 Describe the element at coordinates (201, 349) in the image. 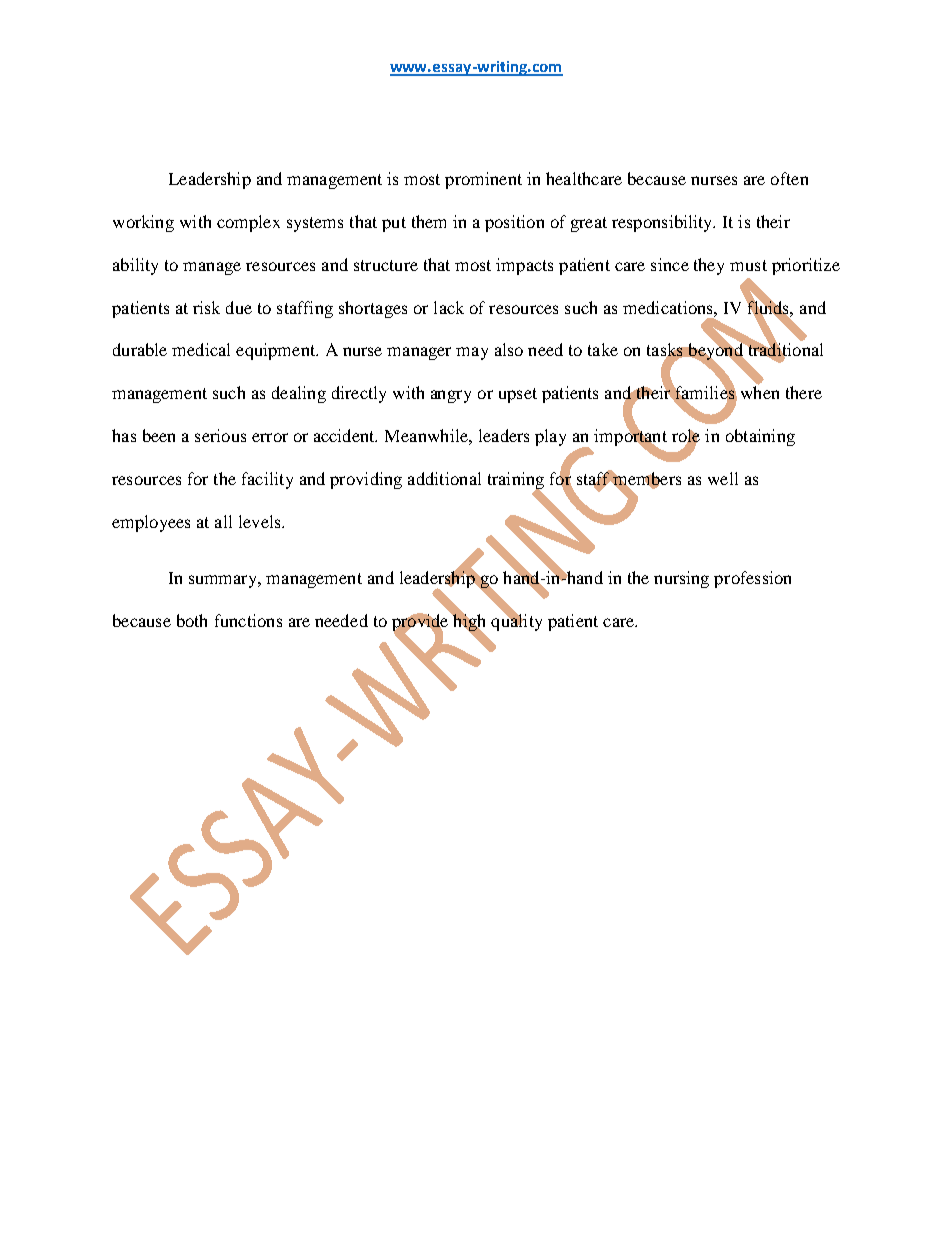

I see `medical` at that location.
